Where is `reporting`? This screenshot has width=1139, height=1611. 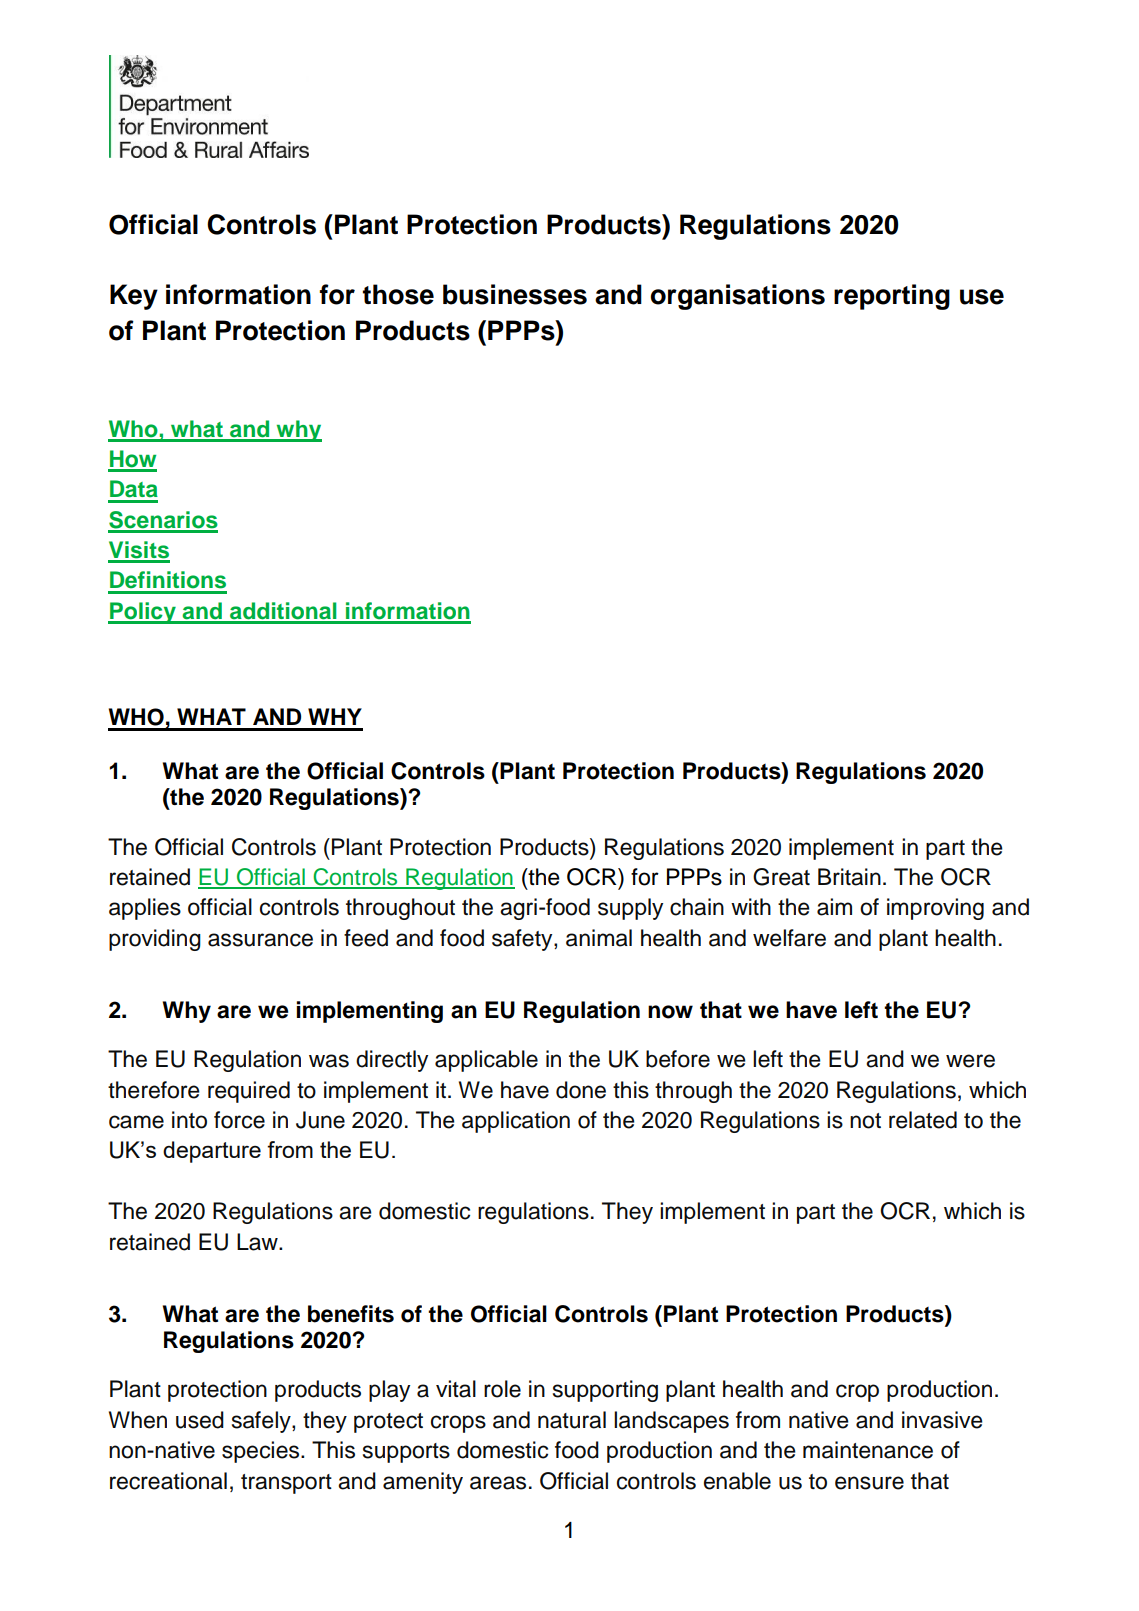
reporting is located at coordinates (892, 297).
